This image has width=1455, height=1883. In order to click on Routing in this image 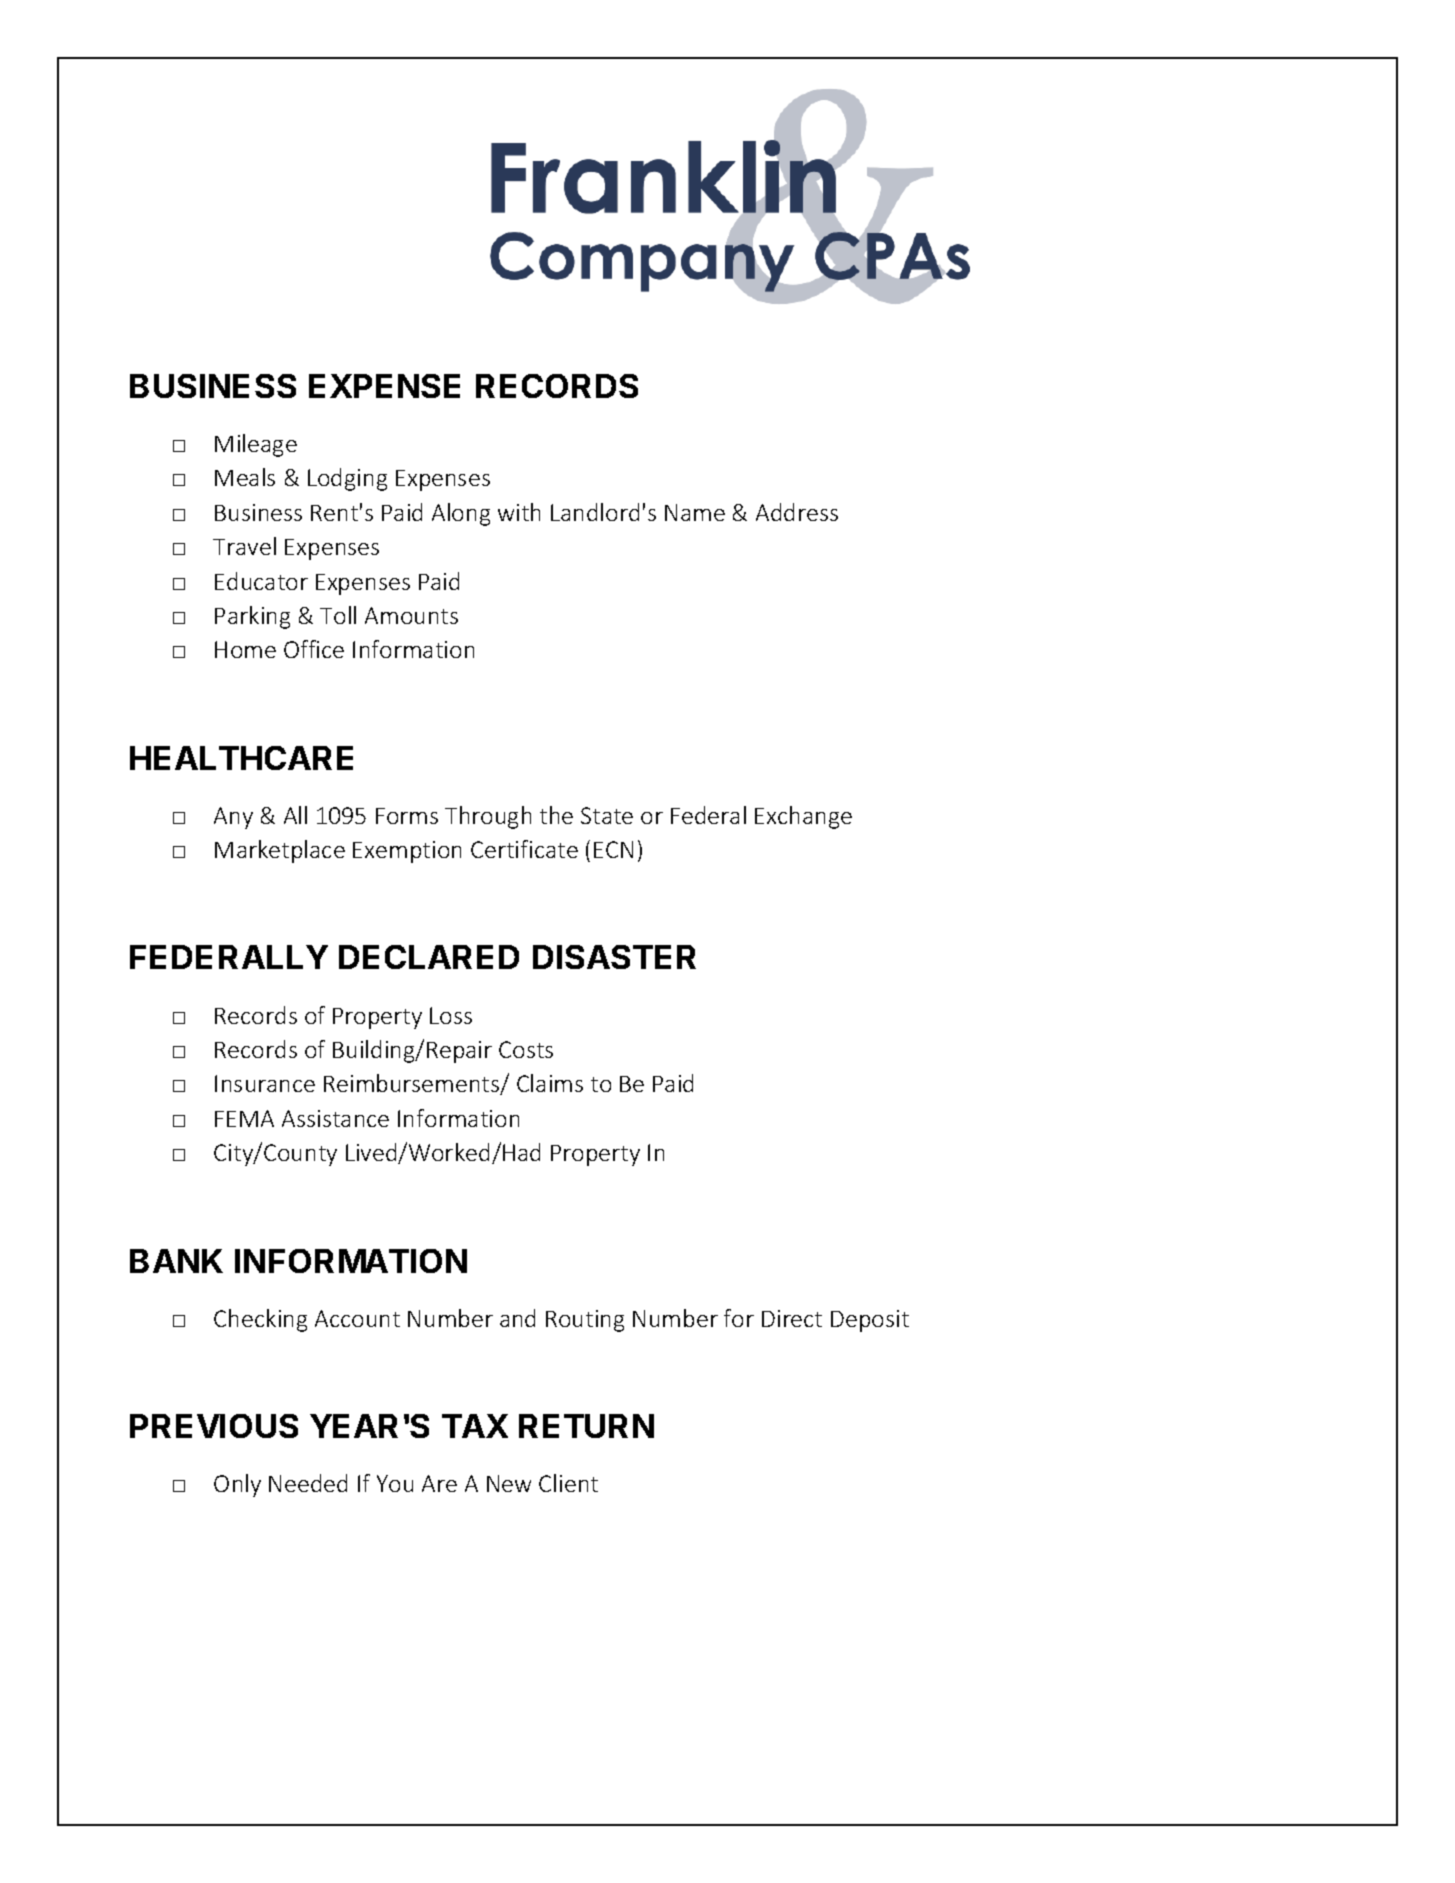, I will do `click(585, 1321)`.
